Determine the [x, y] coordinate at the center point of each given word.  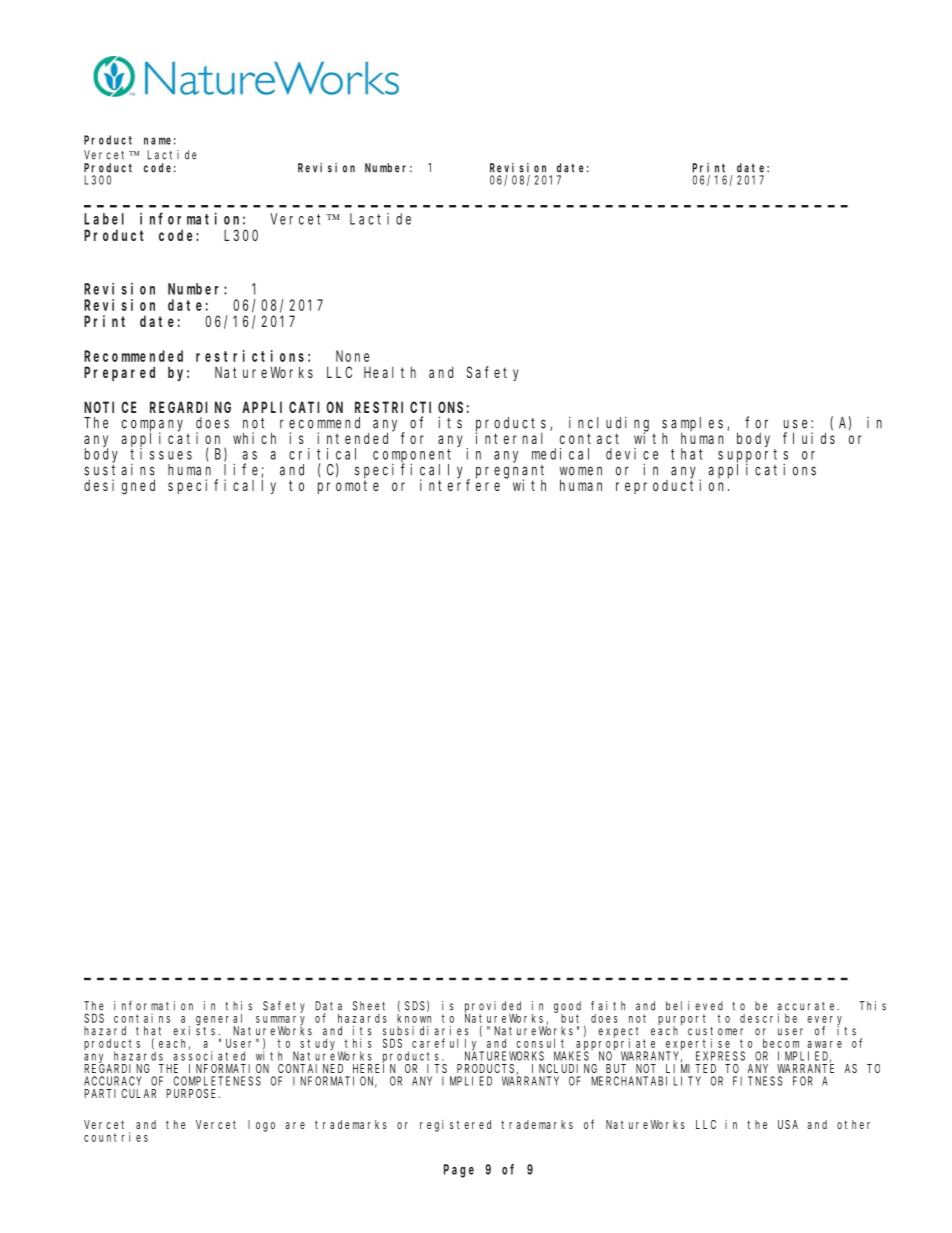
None [352, 356]
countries [116, 1137]
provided [493, 1008]
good [567, 1008]
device [632, 454]
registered [455, 1126]
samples [695, 425]
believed [694, 1006]
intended [355, 437]
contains [142, 1018]
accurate [808, 1006]
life [243, 470]
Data [328, 1006]
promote [348, 487]
